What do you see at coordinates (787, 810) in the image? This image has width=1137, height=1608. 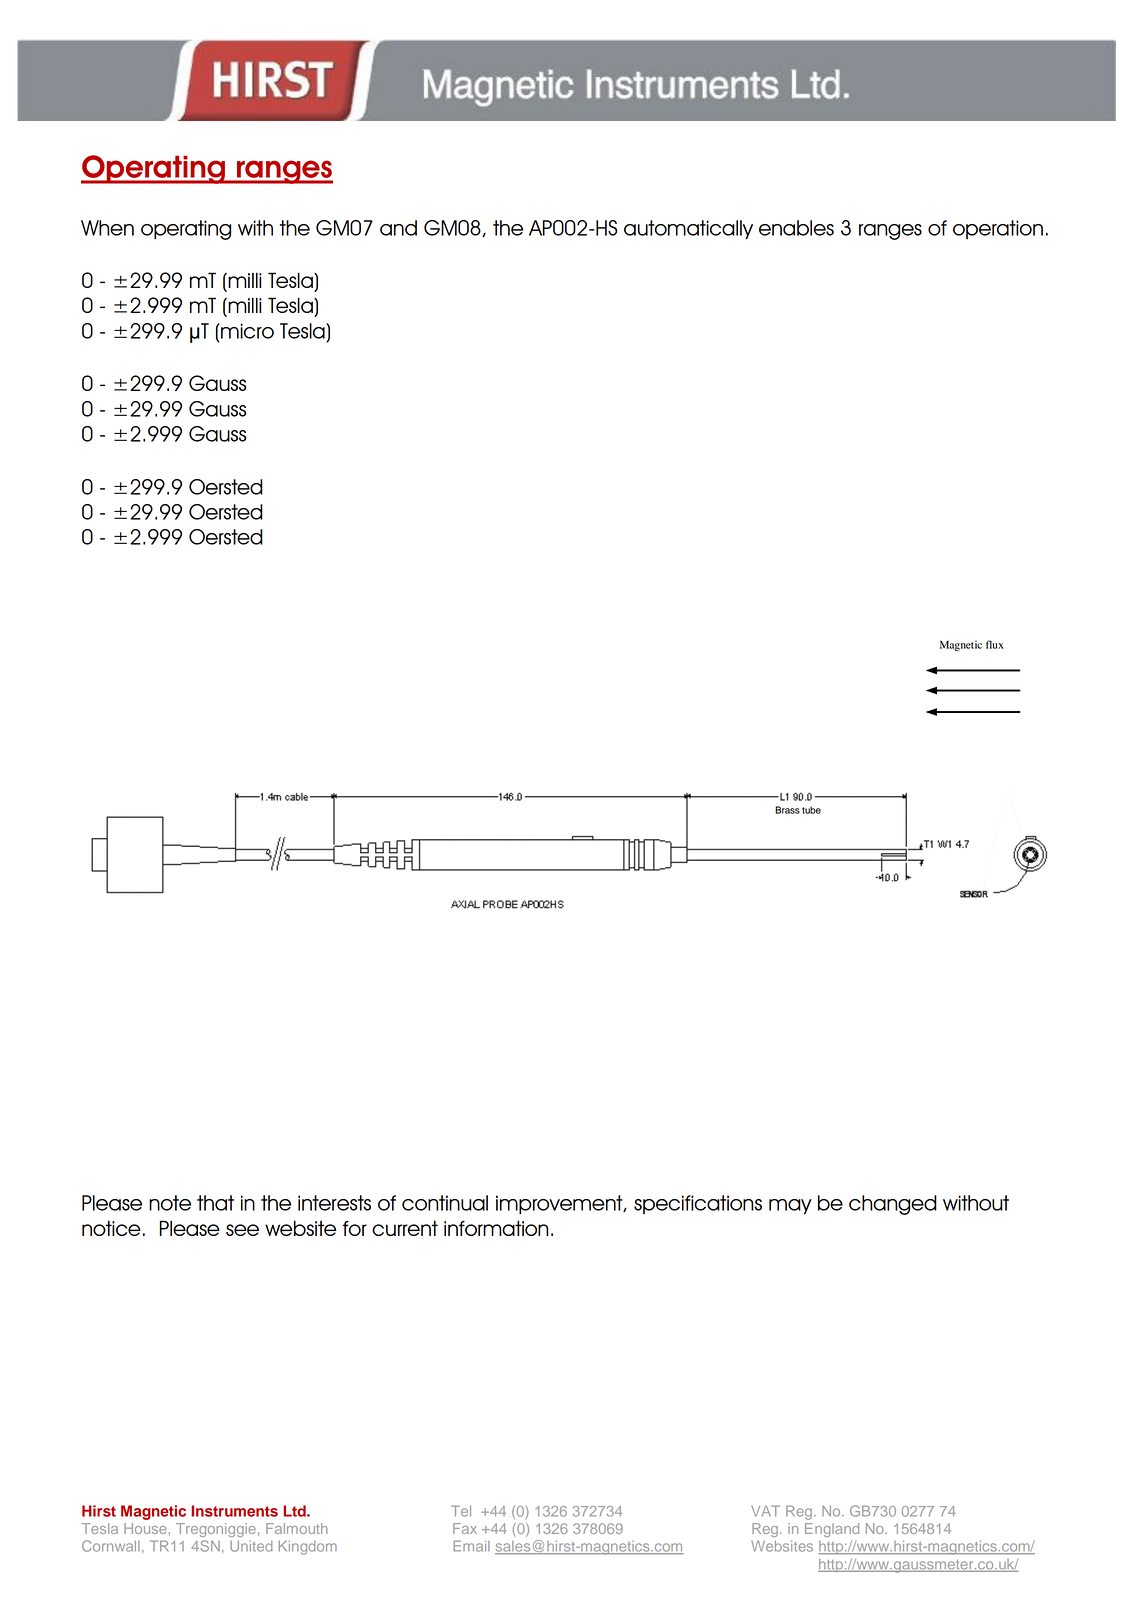 I see `Brass` at bounding box center [787, 810].
